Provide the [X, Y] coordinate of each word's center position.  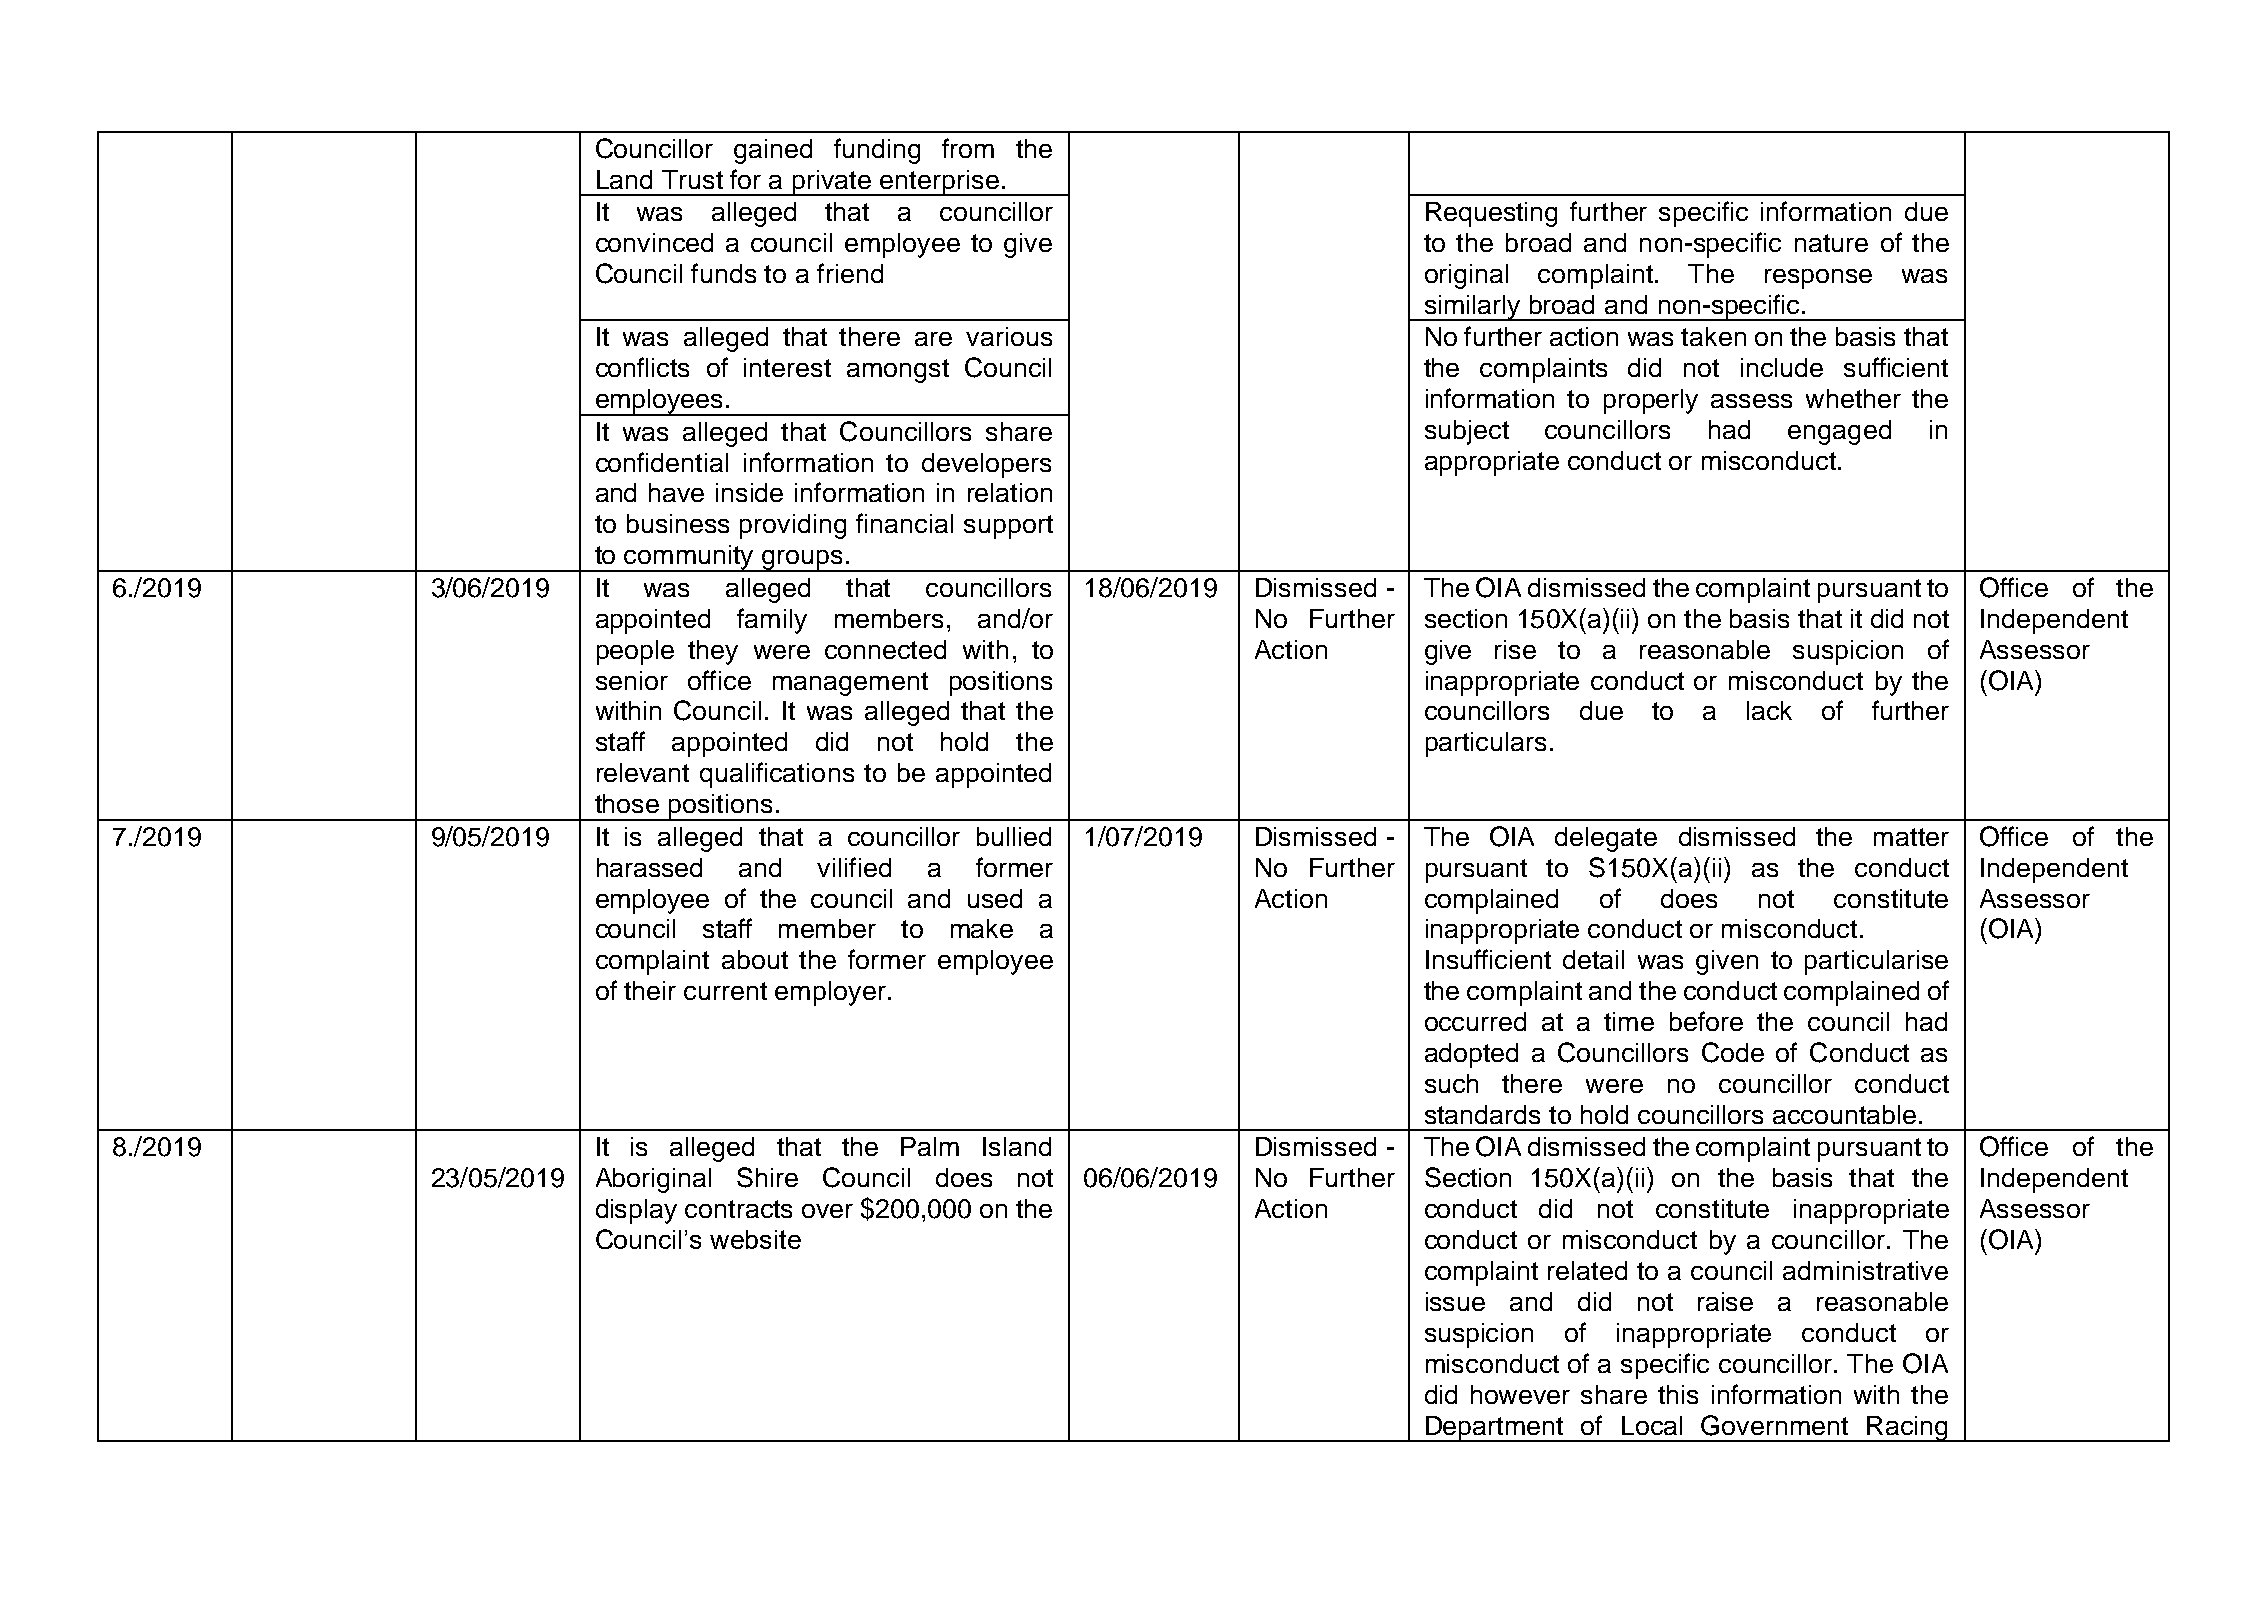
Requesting [1491, 214]
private [832, 183]
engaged [1839, 432]
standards [1482, 1114]
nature [1831, 243]
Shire [767, 1177]
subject [1467, 432]
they [713, 652]
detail [1593, 959]
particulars [1486, 744]
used [995, 898]
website [755, 1239]
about [755, 959]
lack [1769, 710]
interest [787, 367]
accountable [1844, 1114]
